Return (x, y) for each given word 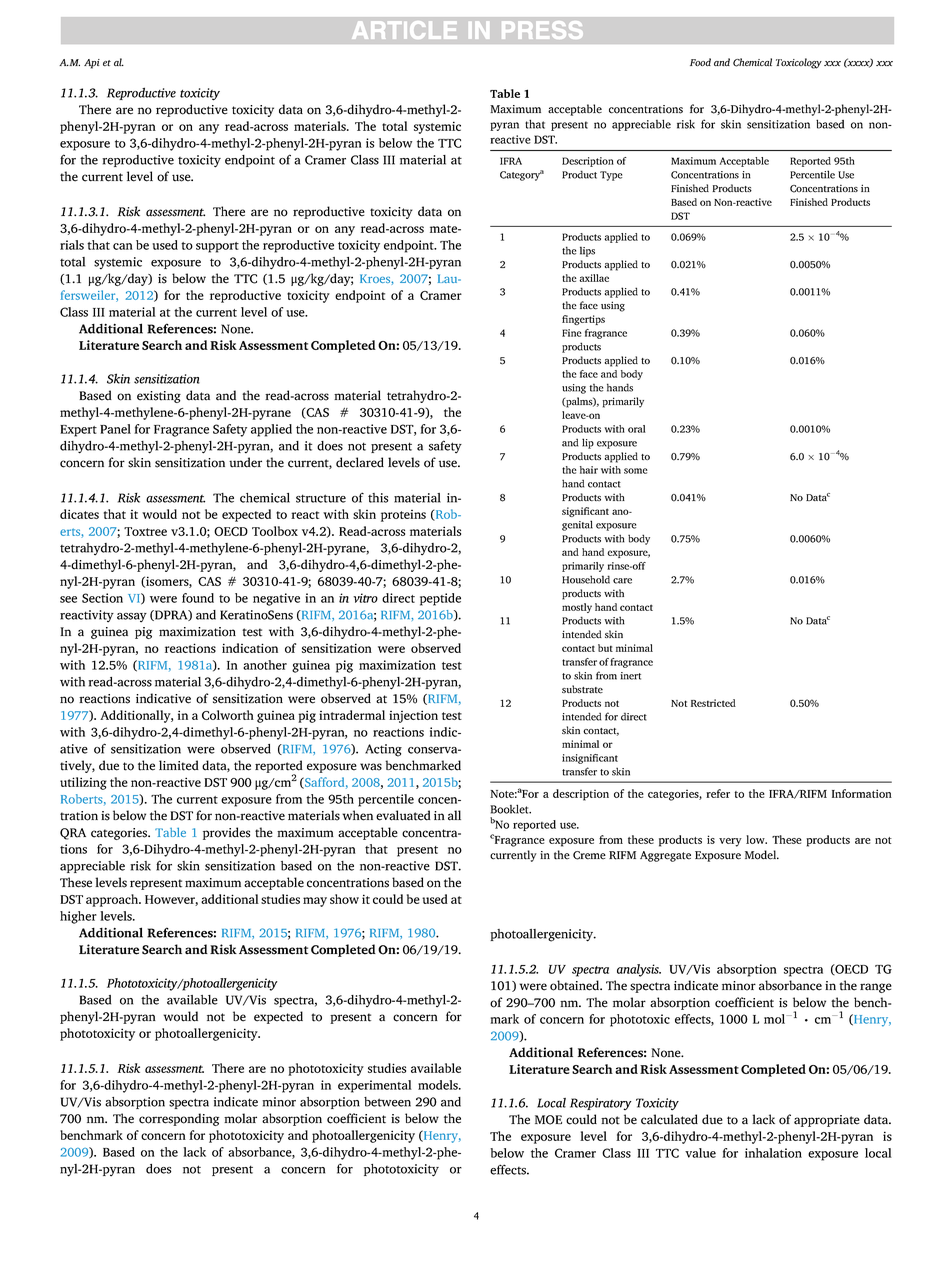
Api (92, 64)
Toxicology (799, 63)
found (198, 598)
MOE (548, 1120)
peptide (440, 599)
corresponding (179, 1119)
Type (611, 176)
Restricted (713, 703)
